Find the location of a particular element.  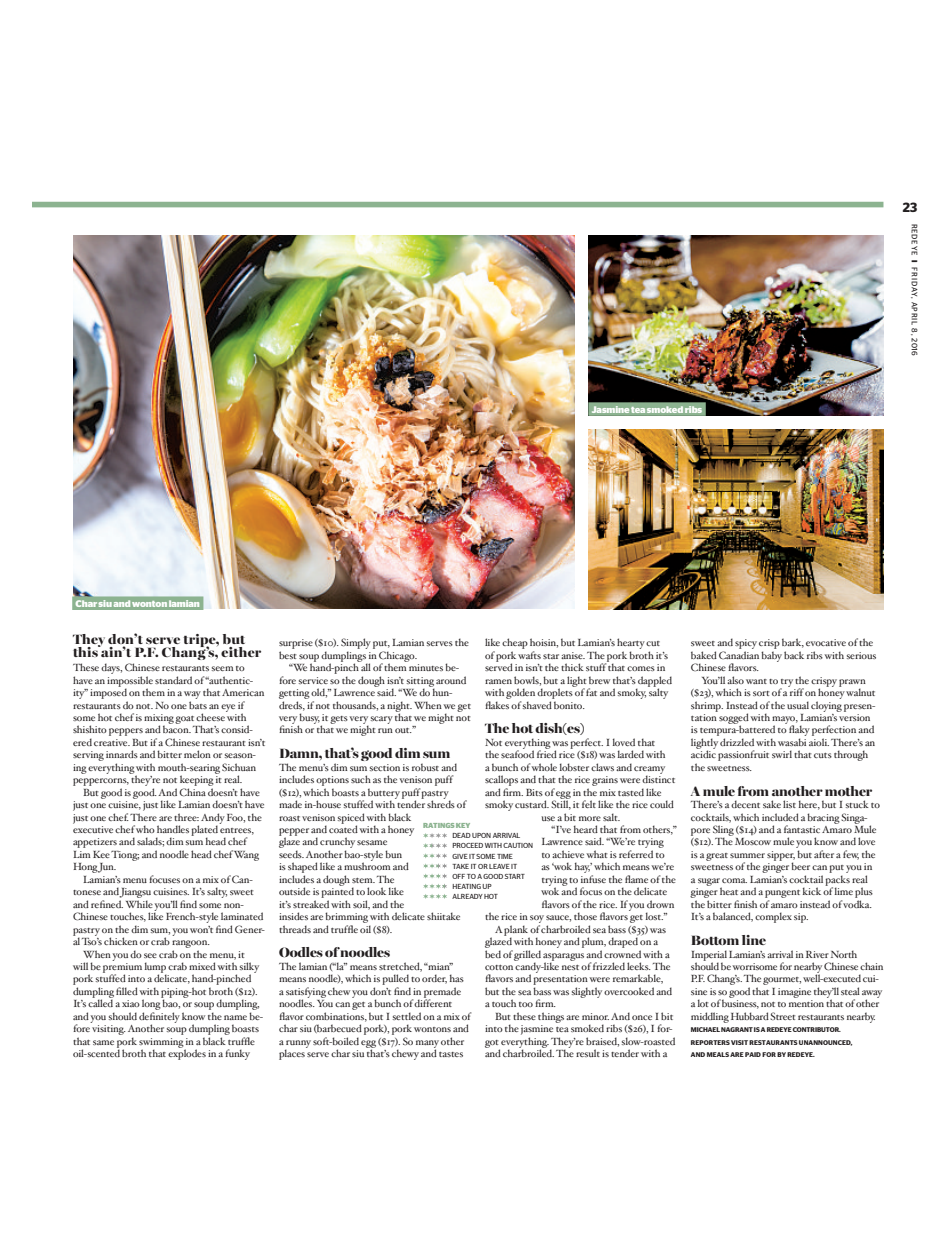

chicken is located at coordinates (121, 941).
